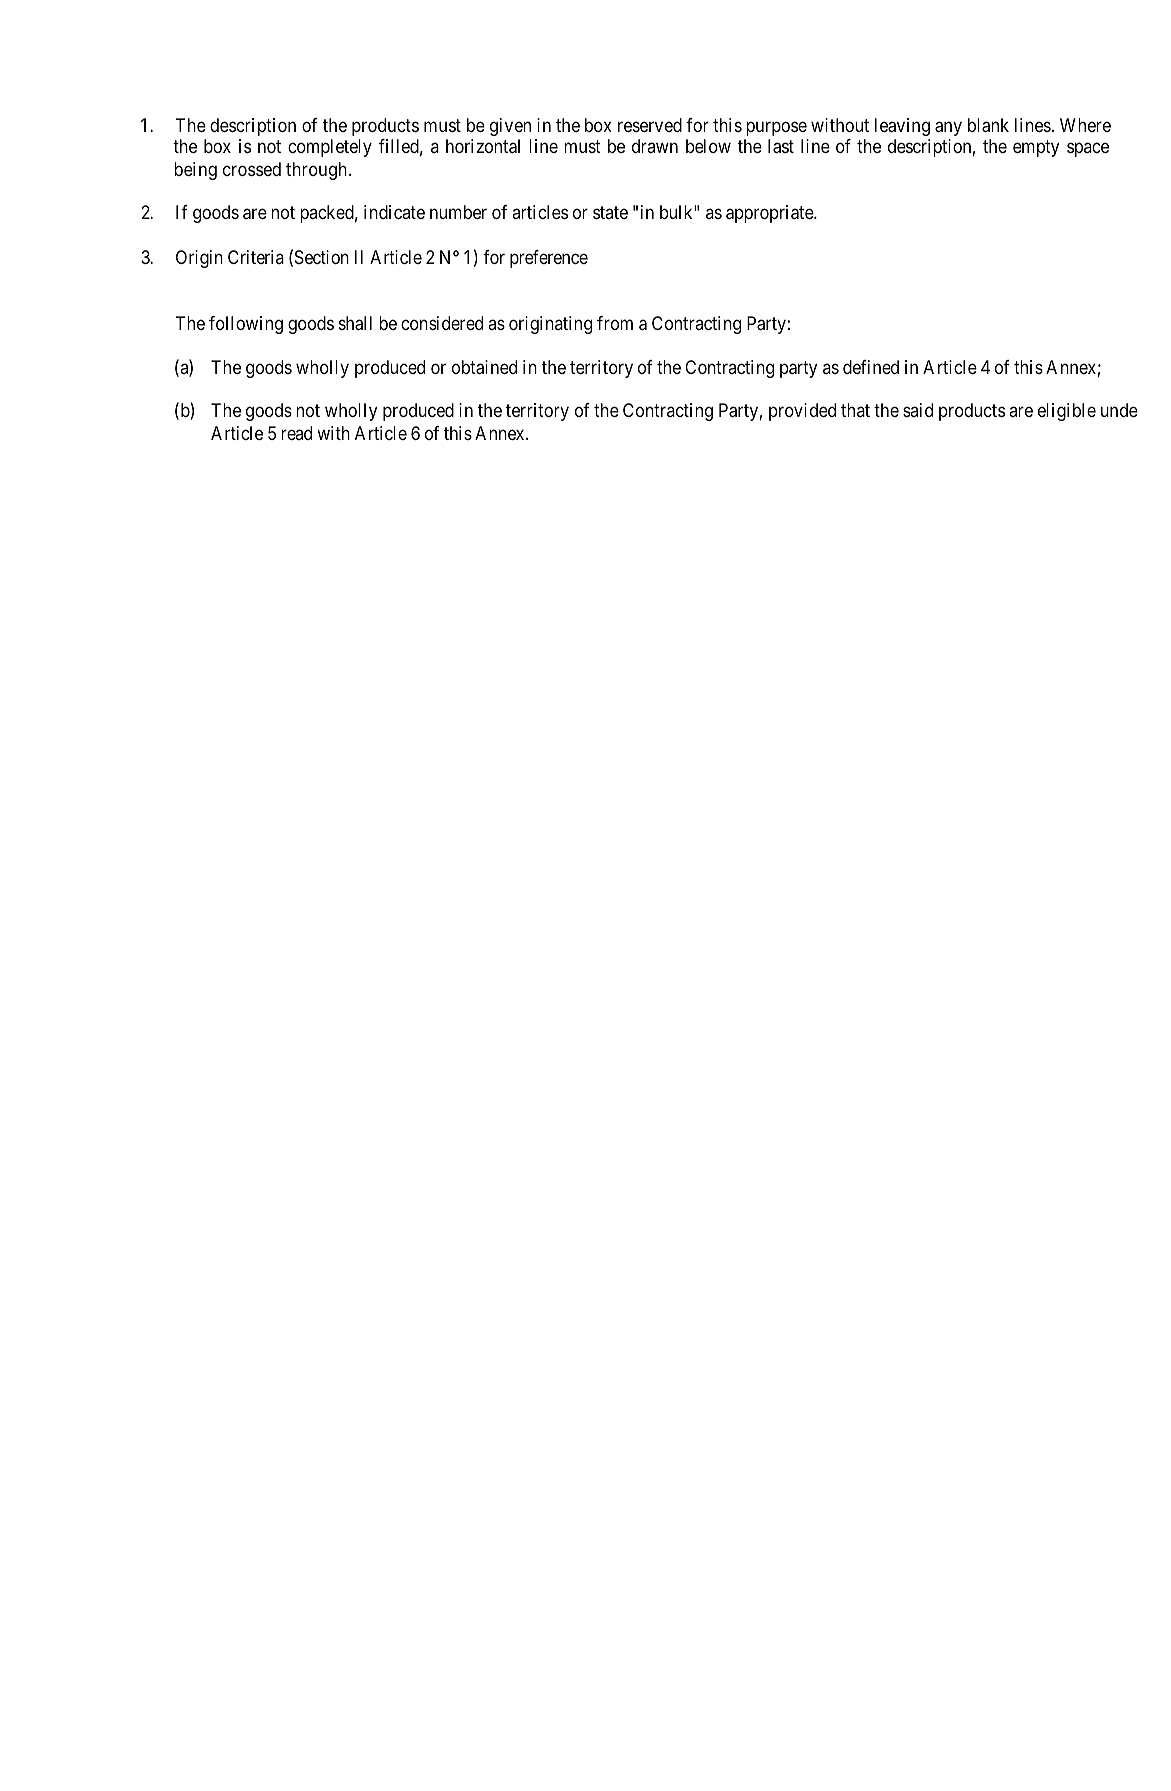 This screenshot has height=1791, width=1171. Describe the element at coordinates (871, 367) in the screenshot. I see `defined` at that location.
